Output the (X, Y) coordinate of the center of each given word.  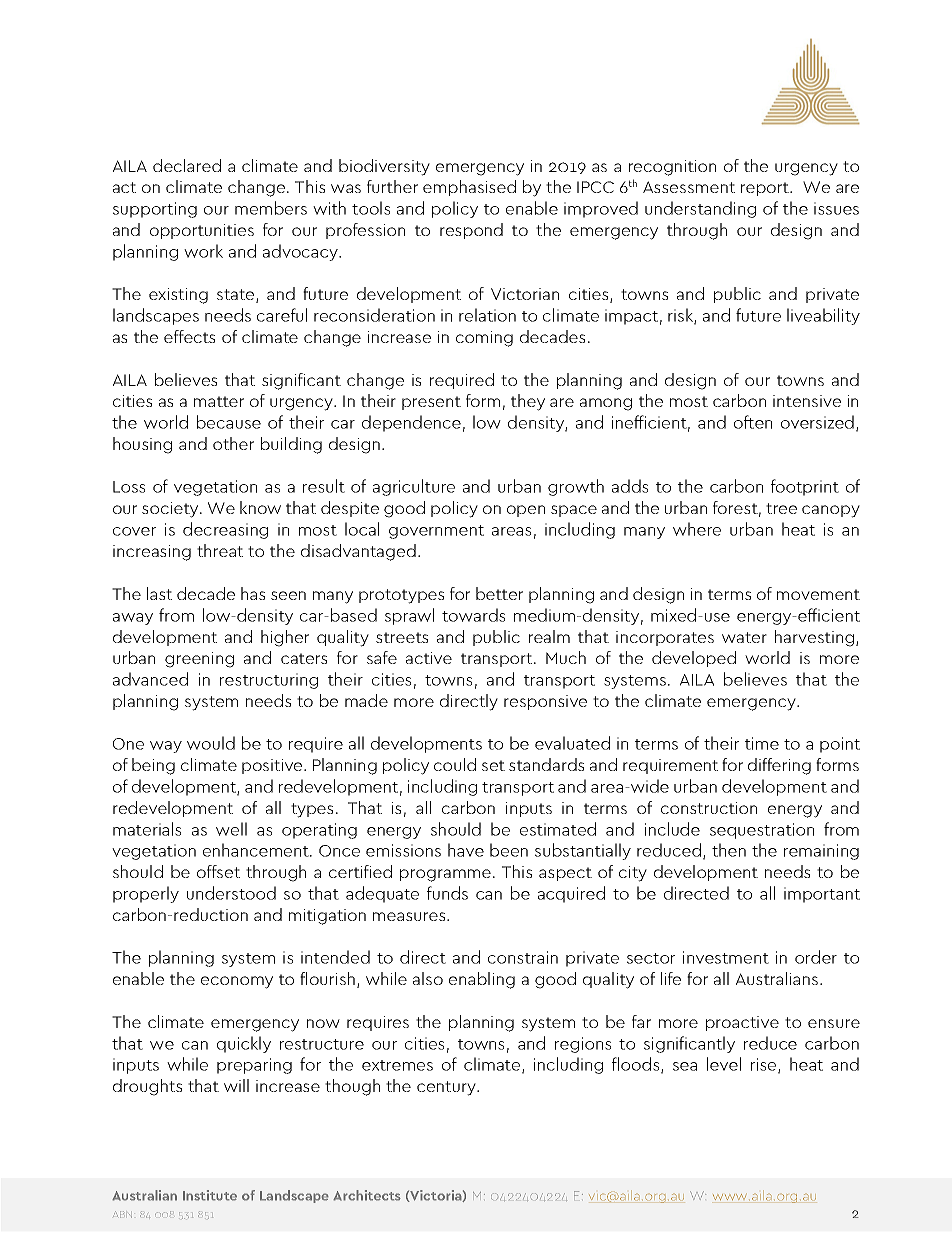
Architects (367, 1195)
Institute (210, 1195)
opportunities (202, 231)
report (766, 189)
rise (765, 1066)
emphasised (469, 188)
